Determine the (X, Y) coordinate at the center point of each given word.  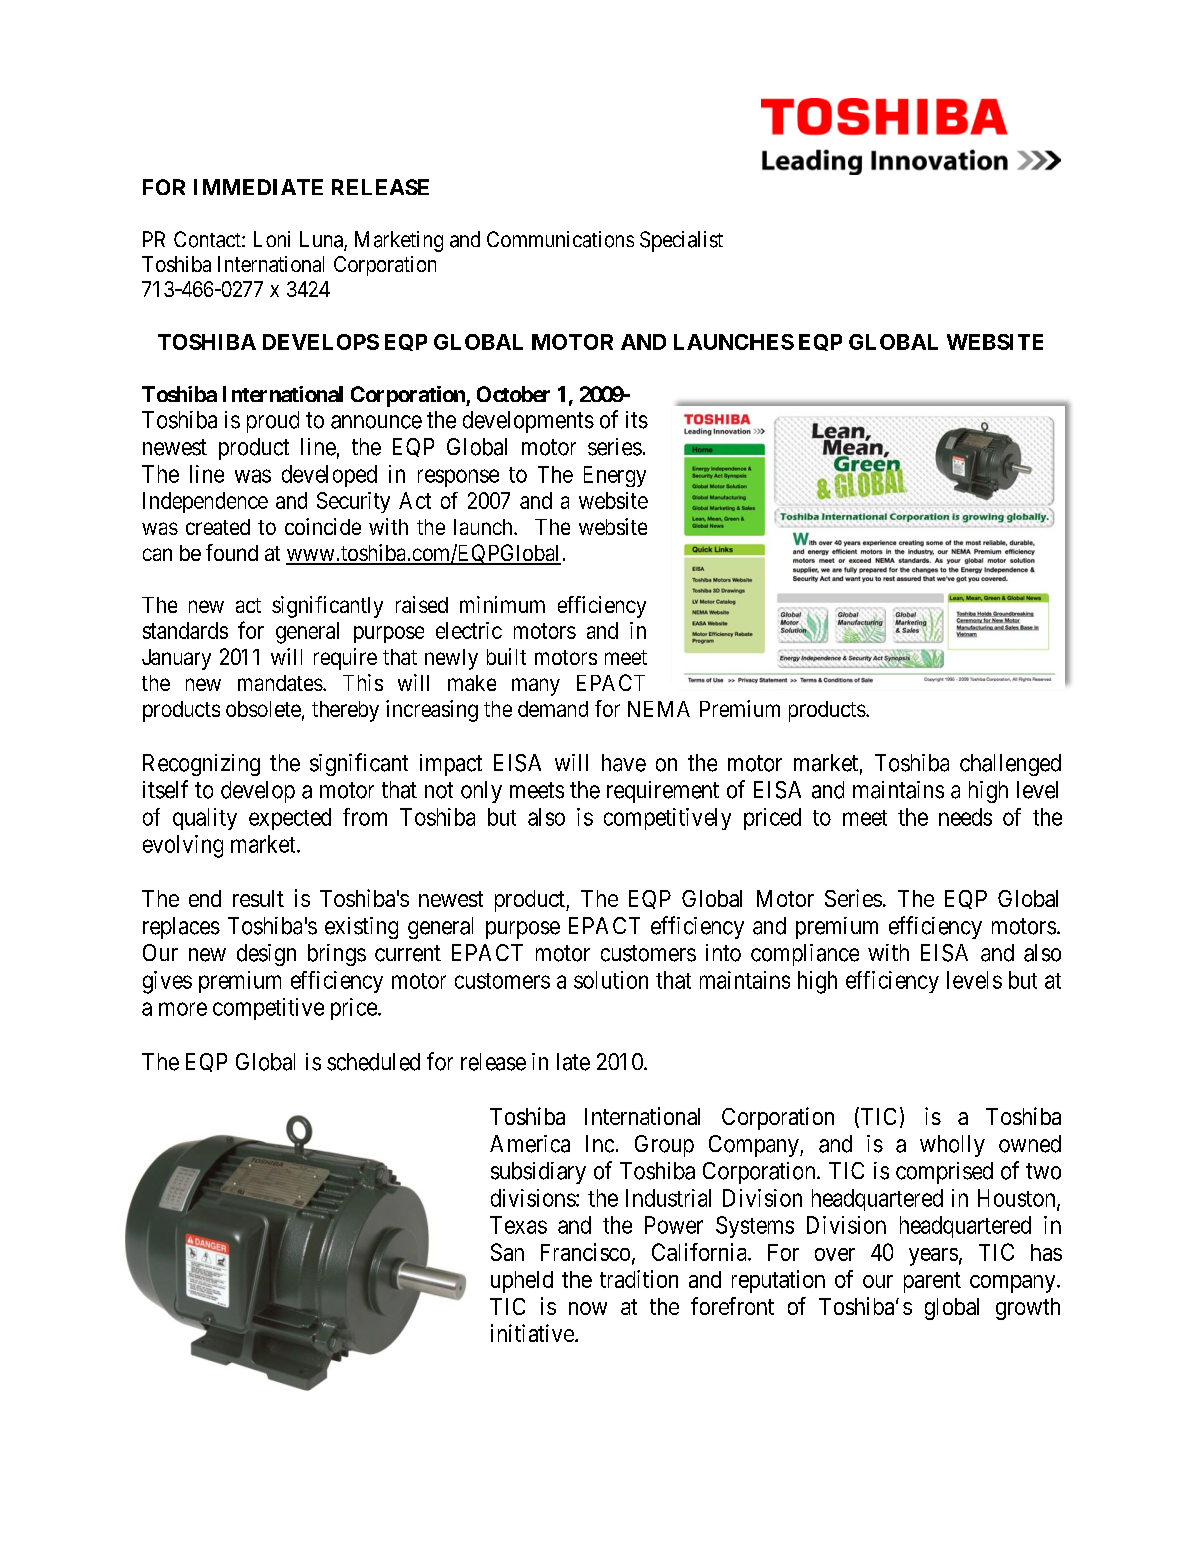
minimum (502, 604)
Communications (560, 239)
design (266, 955)
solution (611, 980)
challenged (1010, 765)
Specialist (681, 241)
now (588, 1308)
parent (932, 1282)
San (507, 1252)
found (232, 552)
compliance (805, 955)
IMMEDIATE (258, 187)
